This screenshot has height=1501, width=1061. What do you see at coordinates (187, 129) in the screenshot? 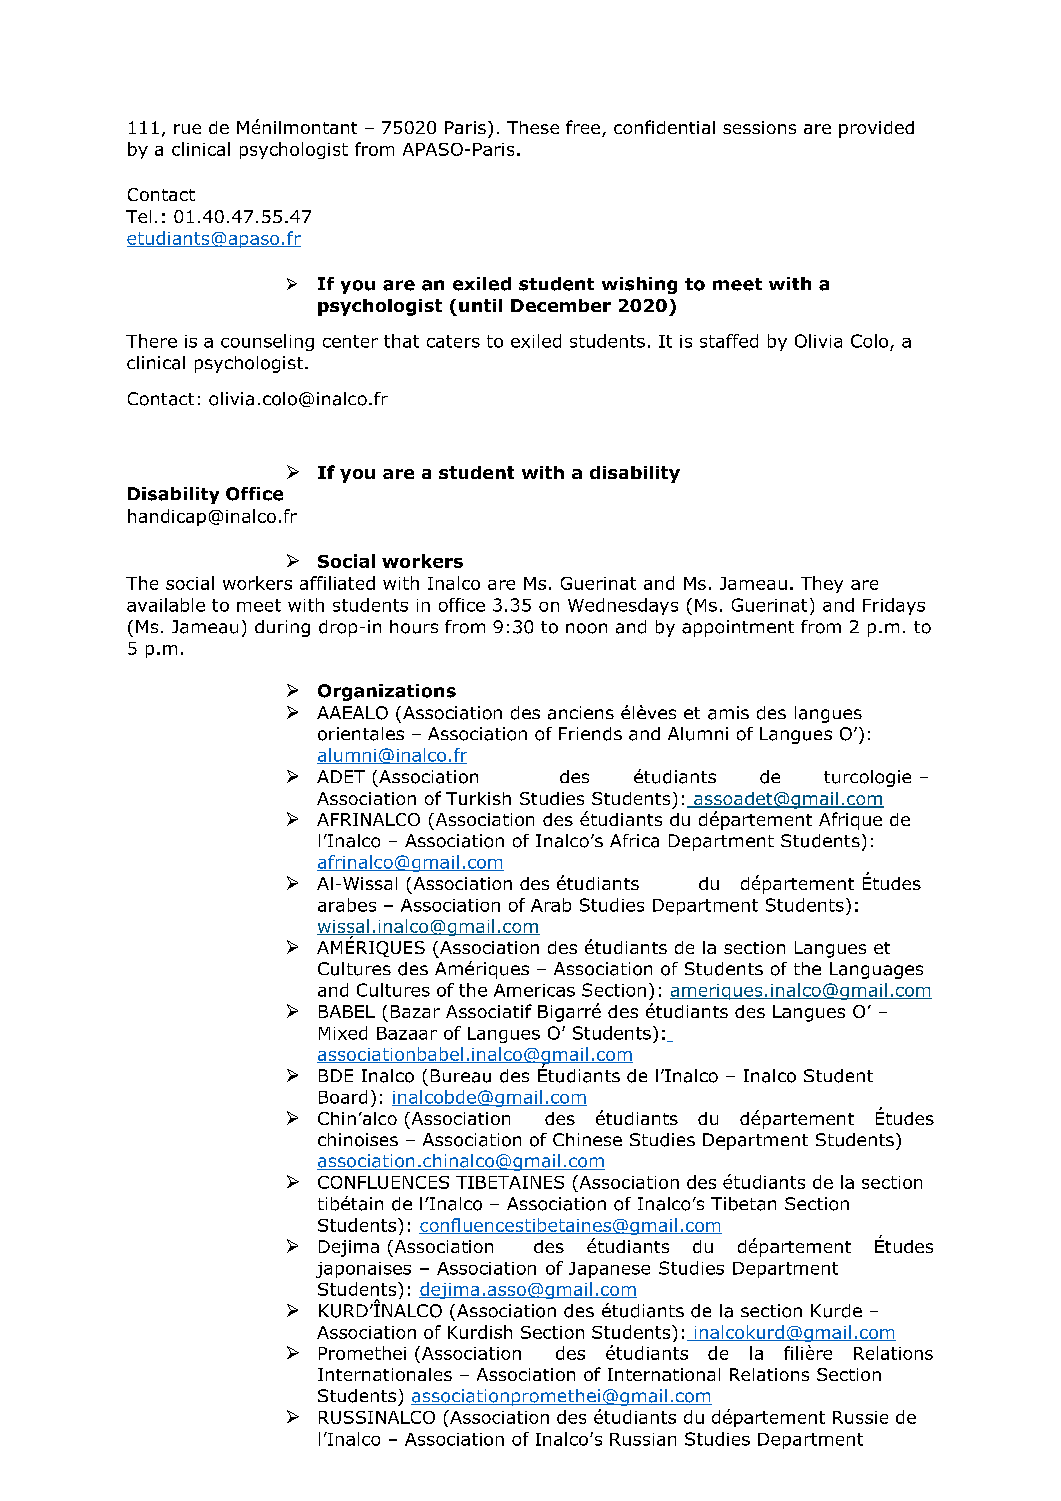
I see `rue` at bounding box center [187, 129].
